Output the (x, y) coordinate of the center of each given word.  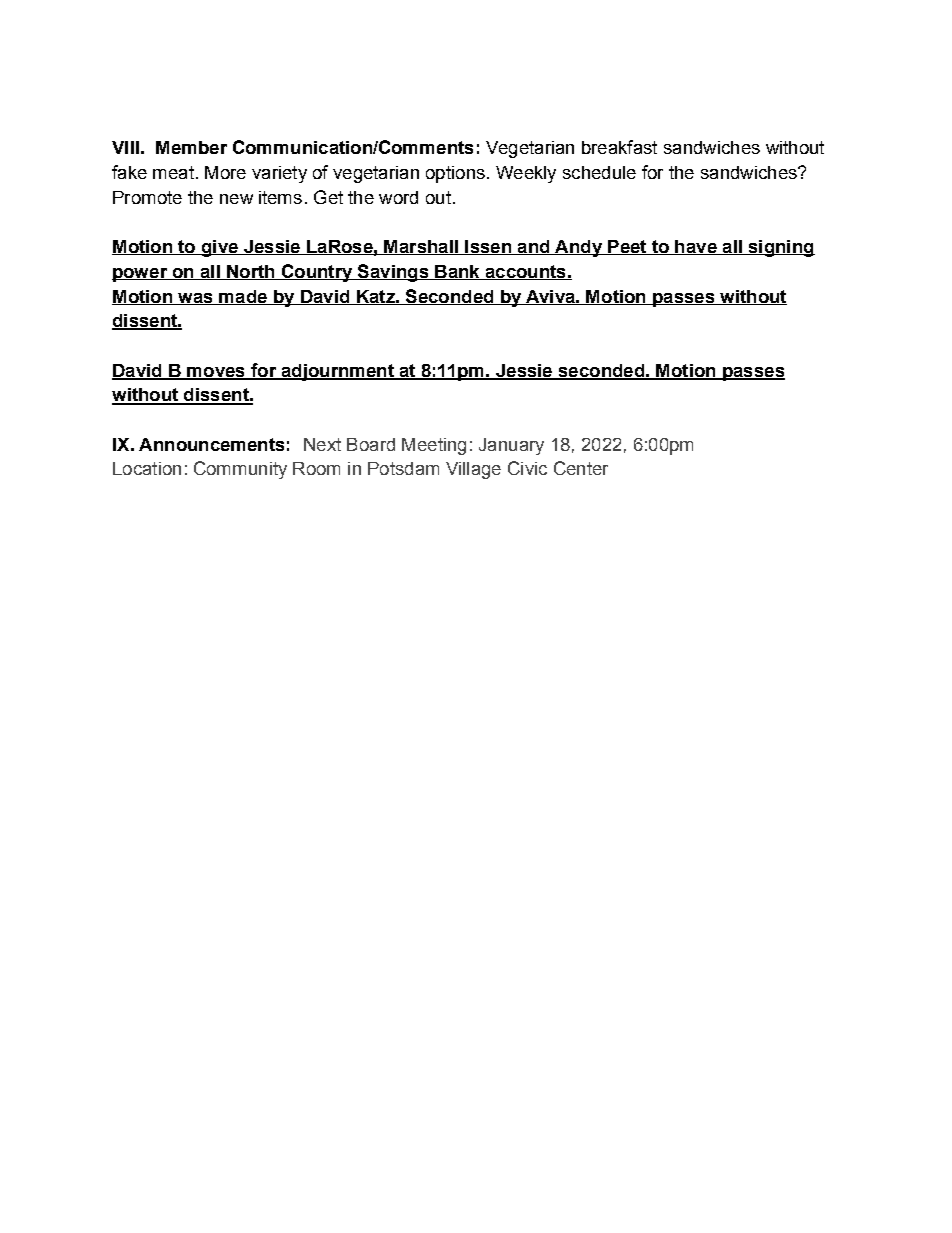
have (696, 247)
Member (191, 147)
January (511, 446)
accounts (525, 272)
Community (240, 470)
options (455, 174)
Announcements (211, 444)
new (236, 199)
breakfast (619, 147)
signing (780, 248)
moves (216, 373)
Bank (457, 272)
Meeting (434, 446)
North (251, 272)
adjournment (337, 372)
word (398, 197)
